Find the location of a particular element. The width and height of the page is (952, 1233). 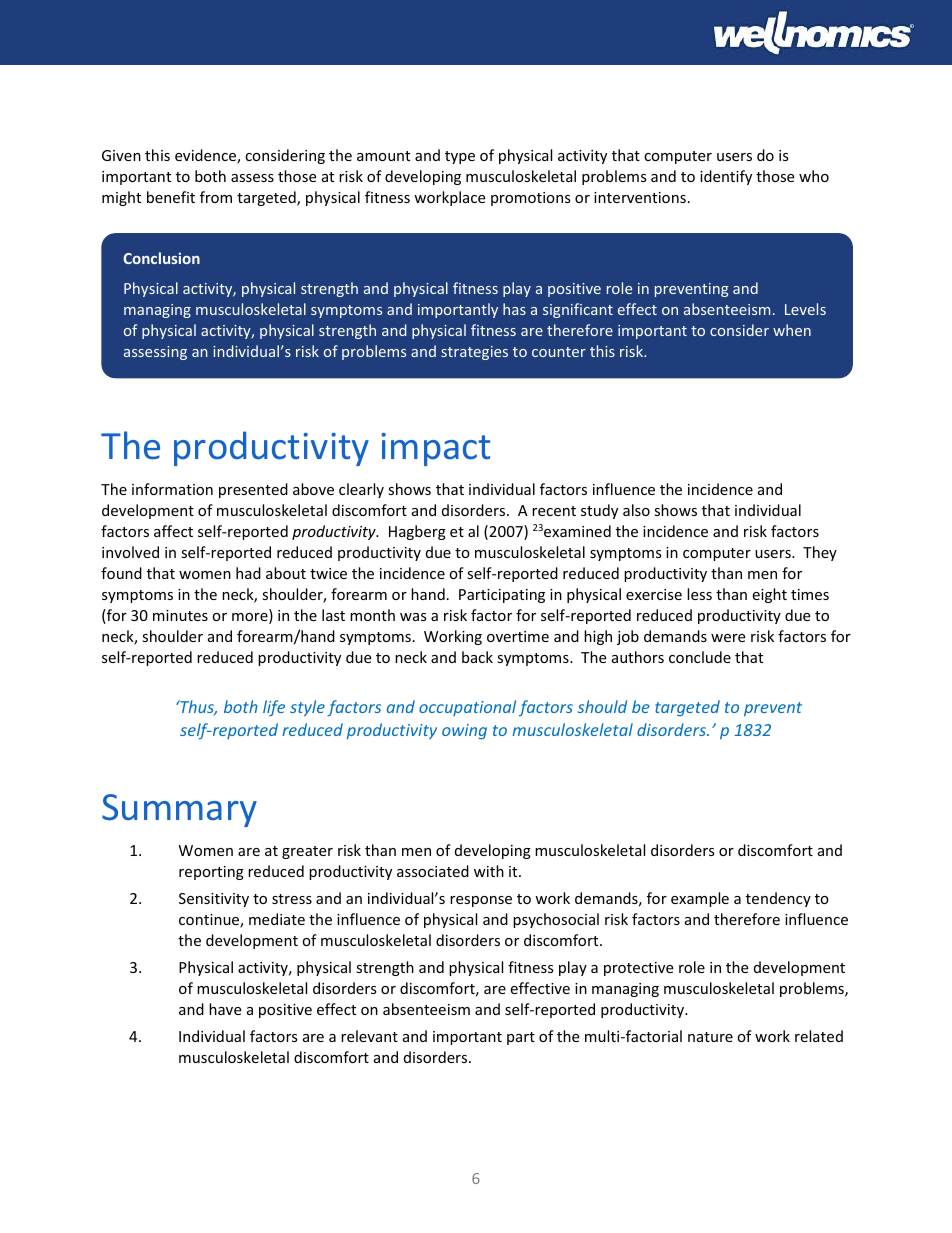

information is located at coordinates (172, 489).
